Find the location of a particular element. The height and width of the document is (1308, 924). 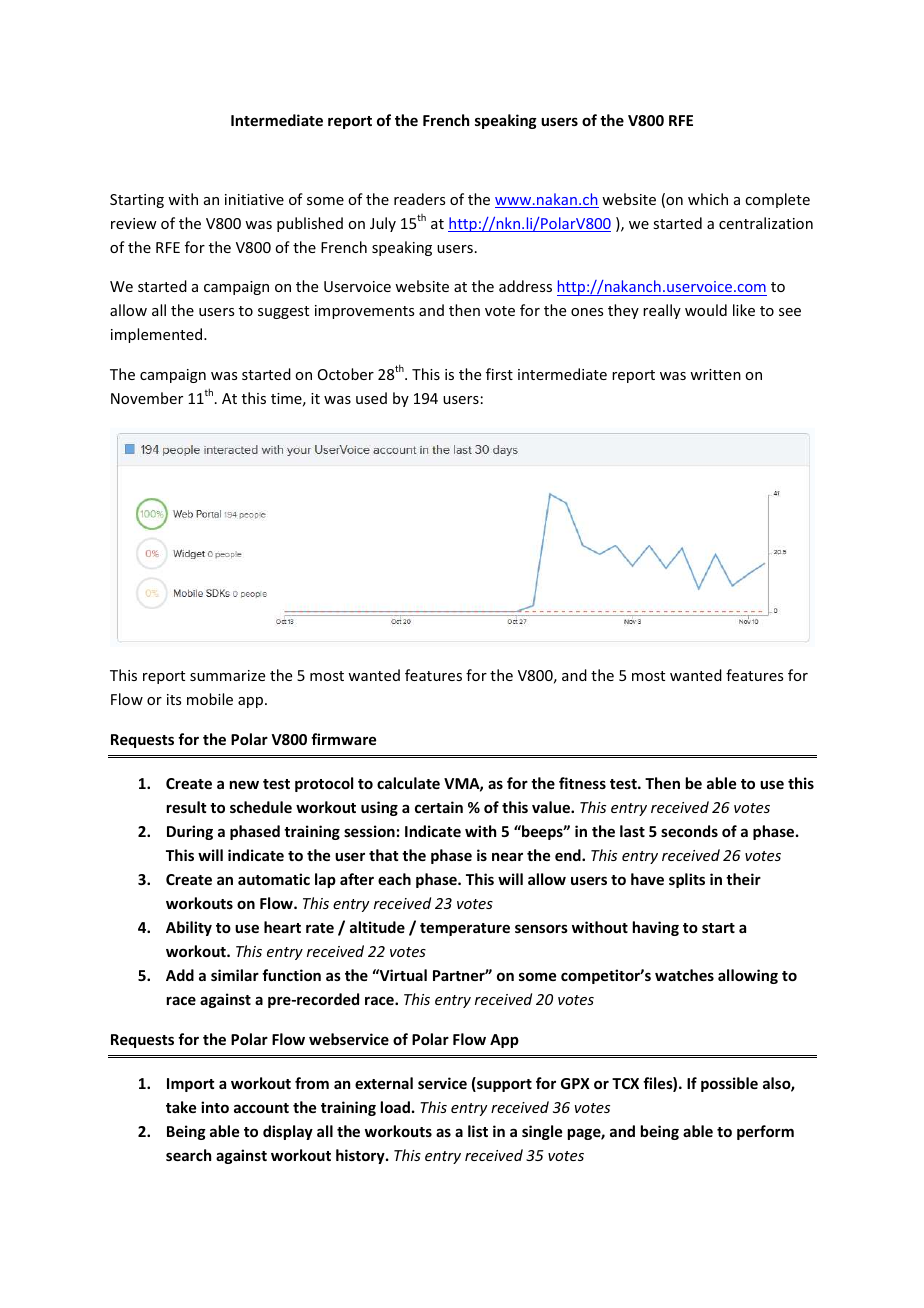

readers is located at coordinates (419, 199).
